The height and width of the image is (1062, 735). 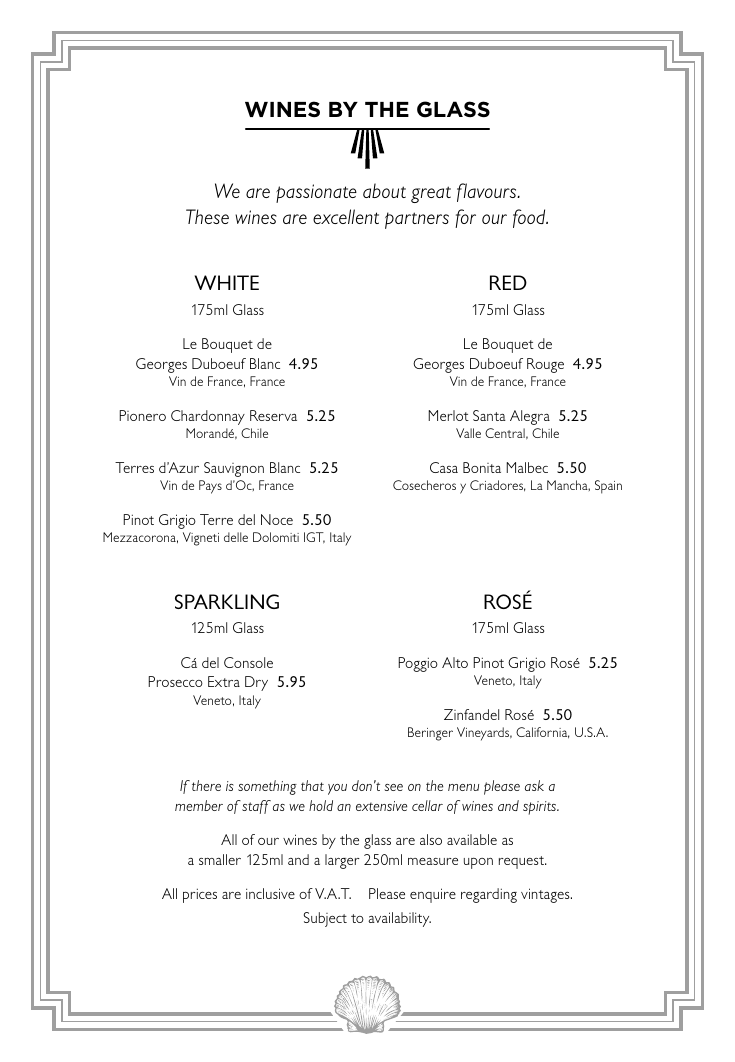 What do you see at coordinates (546, 895) in the image?
I see `vintages` at bounding box center [546, 895].
